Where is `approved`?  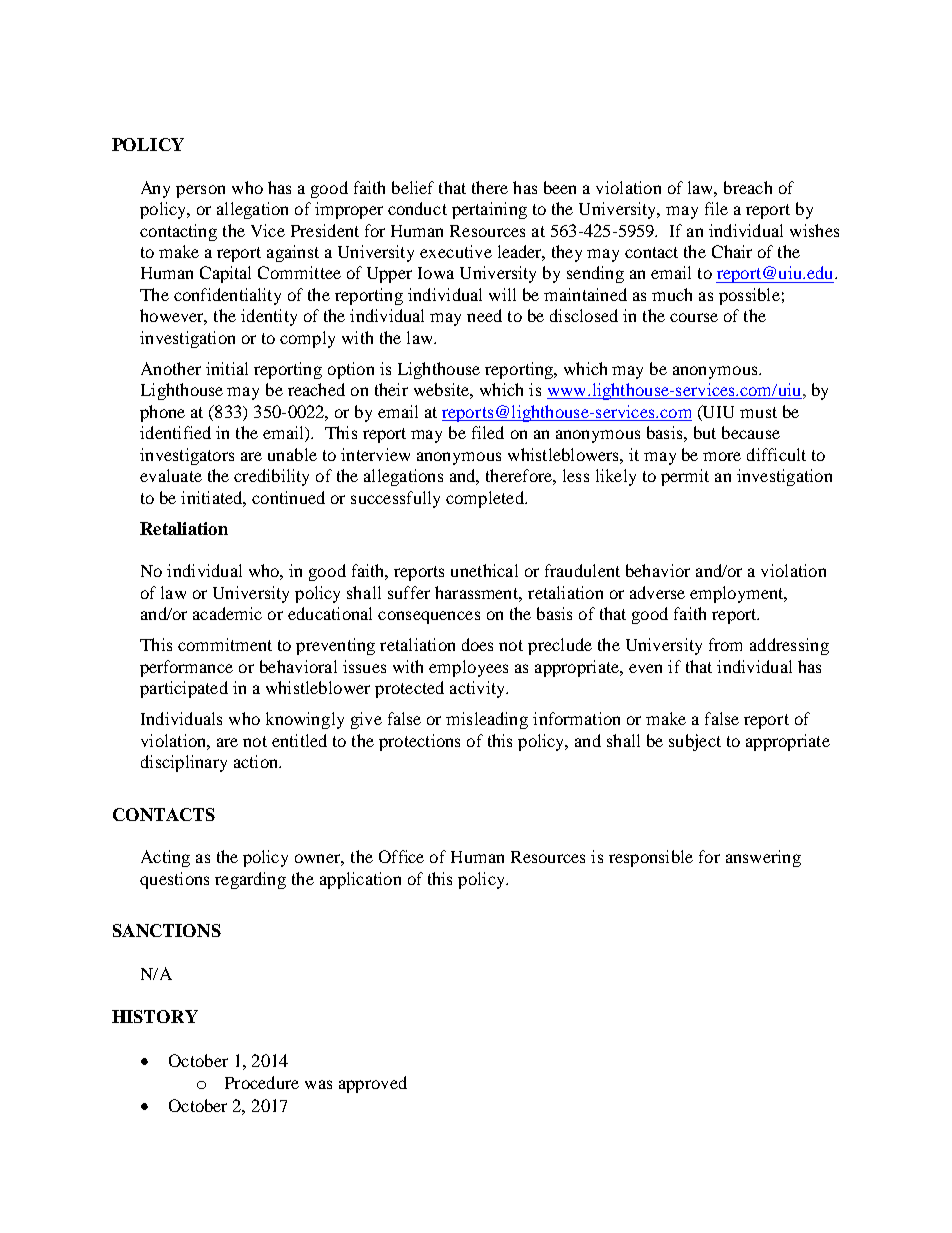 approved is located at coordinates (373, 1084).
